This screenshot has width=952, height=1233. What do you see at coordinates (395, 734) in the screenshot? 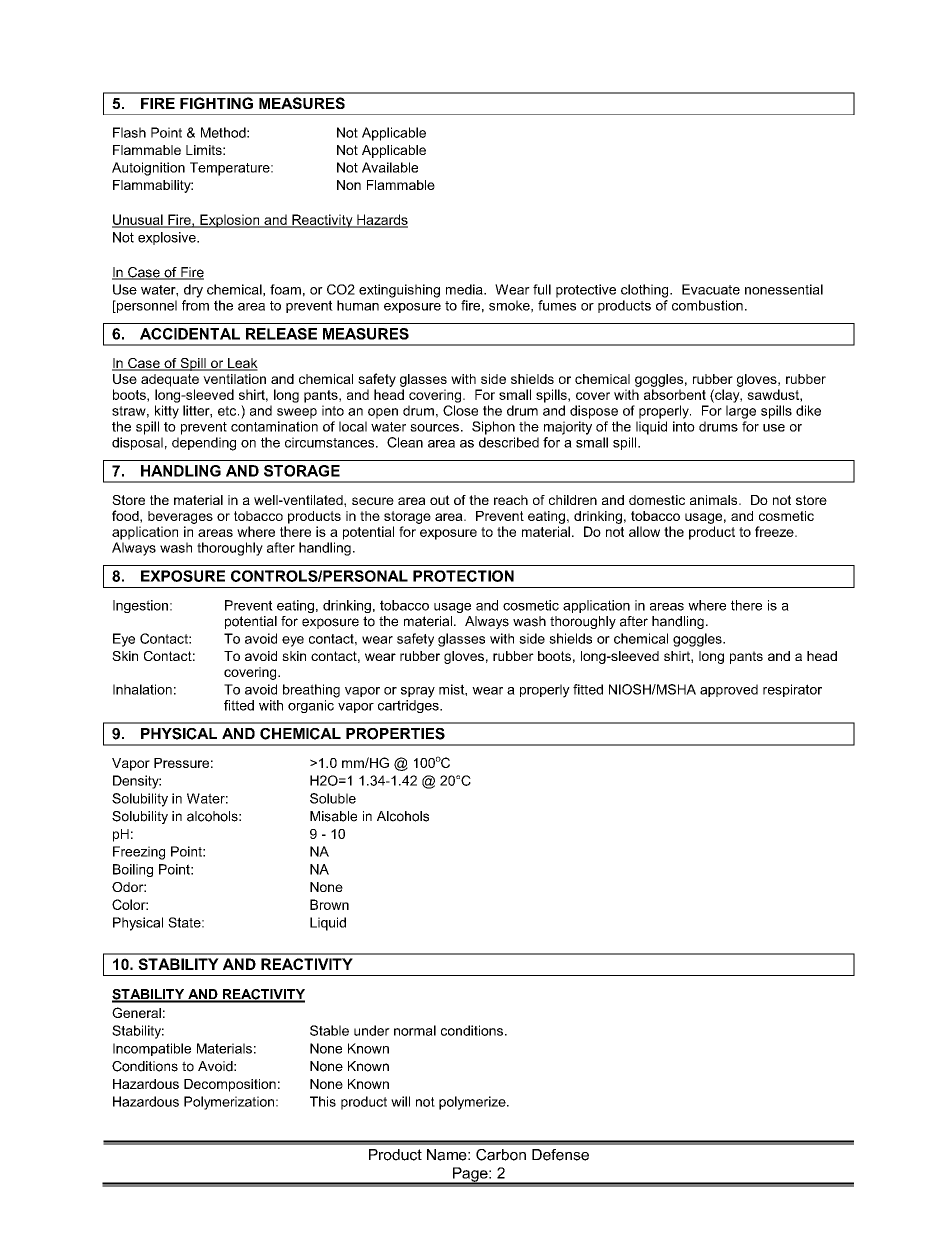
I see `PROPERTIES` at bounding box center [395, 734].
